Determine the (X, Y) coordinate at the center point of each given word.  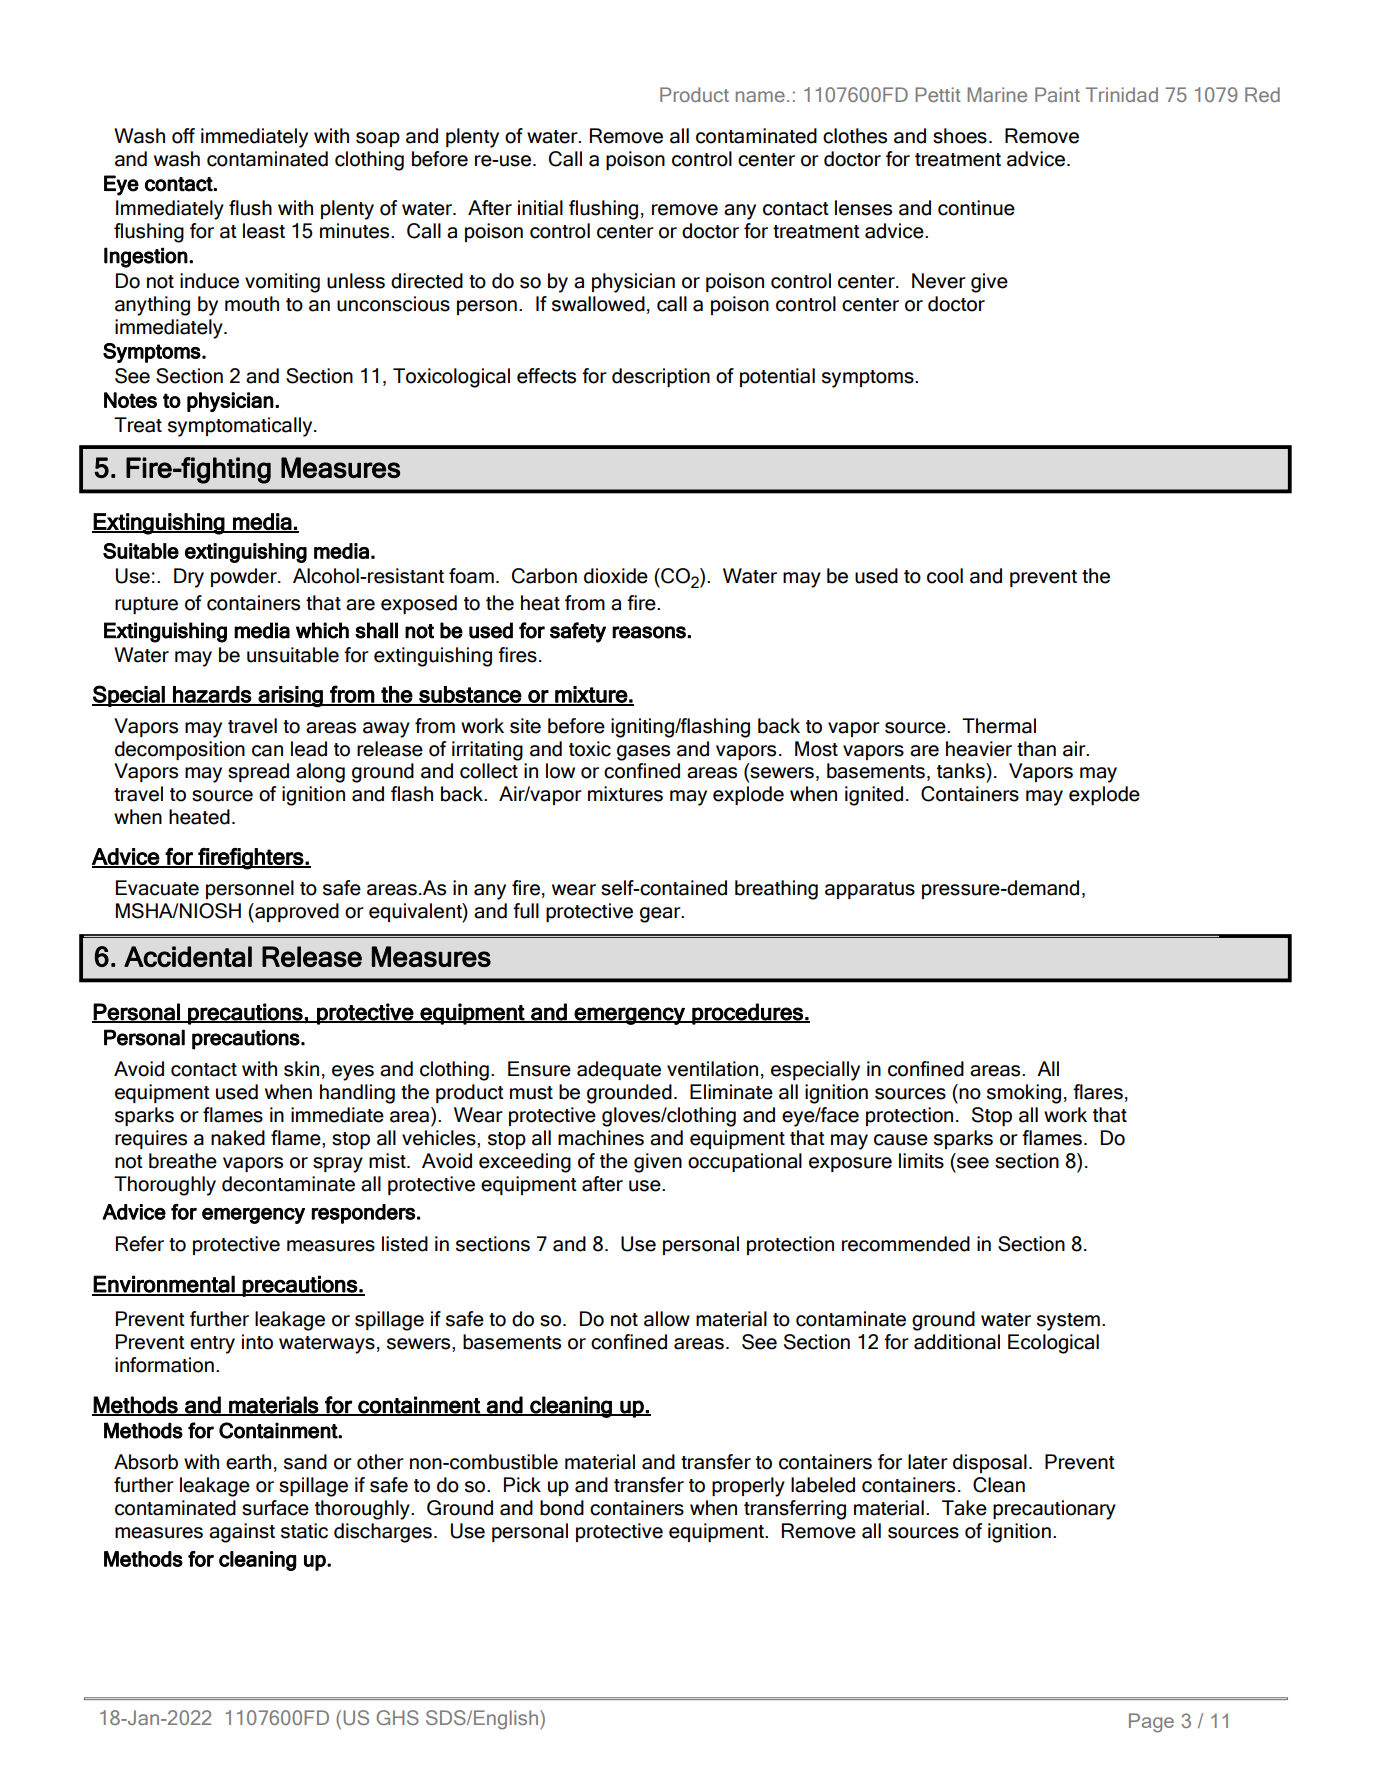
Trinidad (1122, 94)
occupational (745, 1162)
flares (1098, 1092)
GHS (397, 1717)
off (183, 136)
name (760, 96)
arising (291, 696)
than (1036, 749)
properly (748, 1487)
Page (1151, 1723)
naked (238, 1138)
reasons (649, 632)
